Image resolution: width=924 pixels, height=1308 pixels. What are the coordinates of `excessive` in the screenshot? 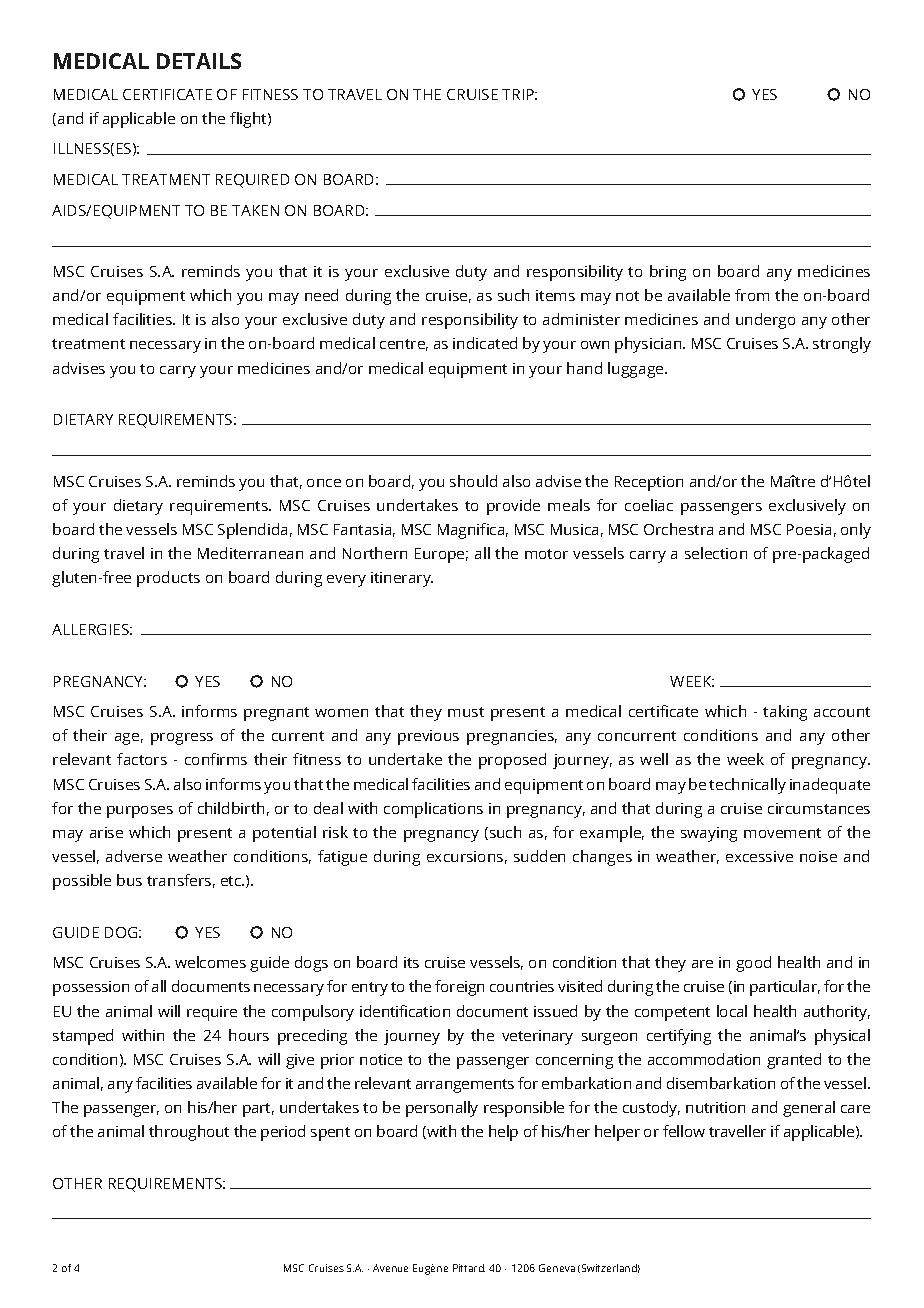 It's located at (759, 856).
